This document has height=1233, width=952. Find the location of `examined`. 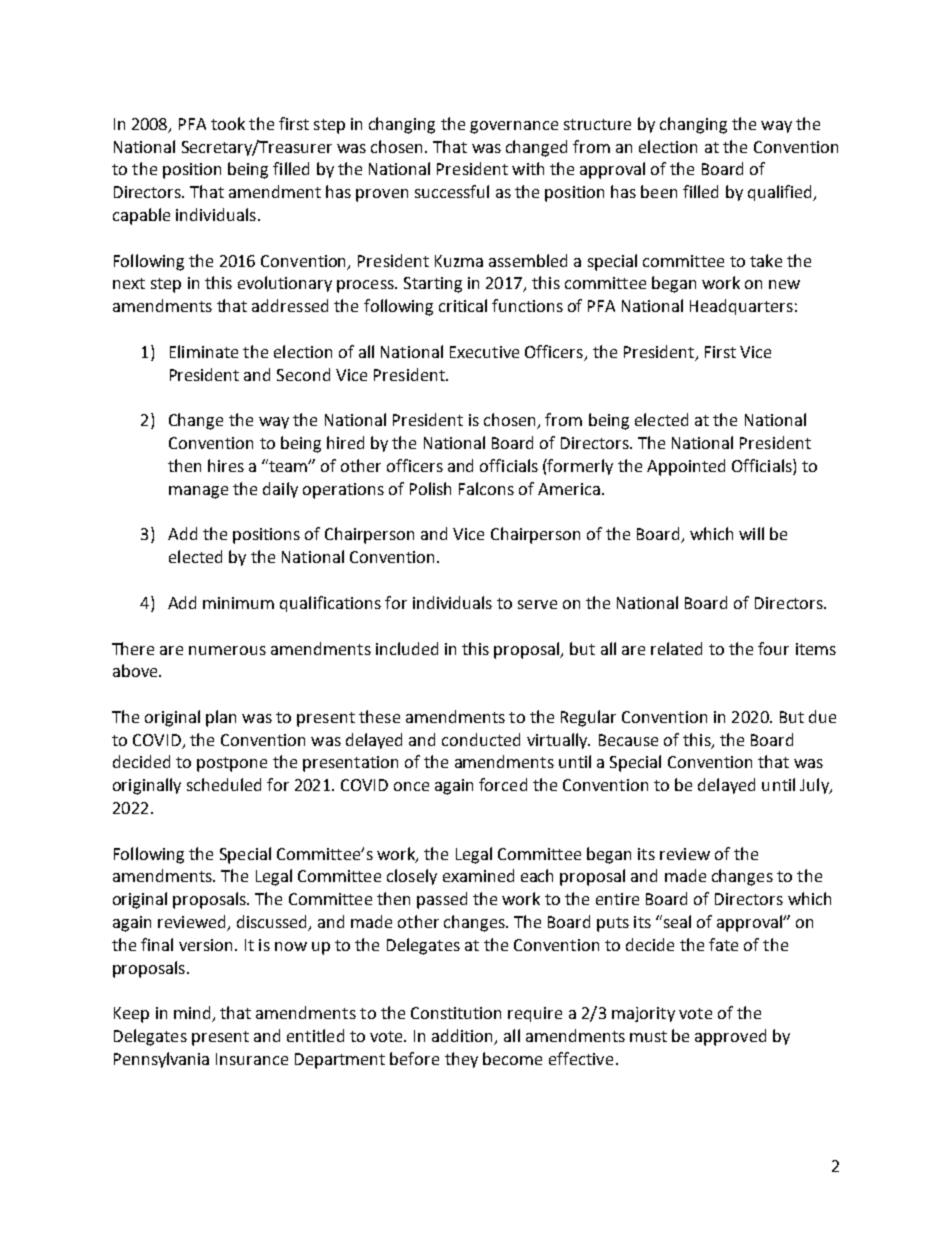

examined is located at coordinates (478, 875).
